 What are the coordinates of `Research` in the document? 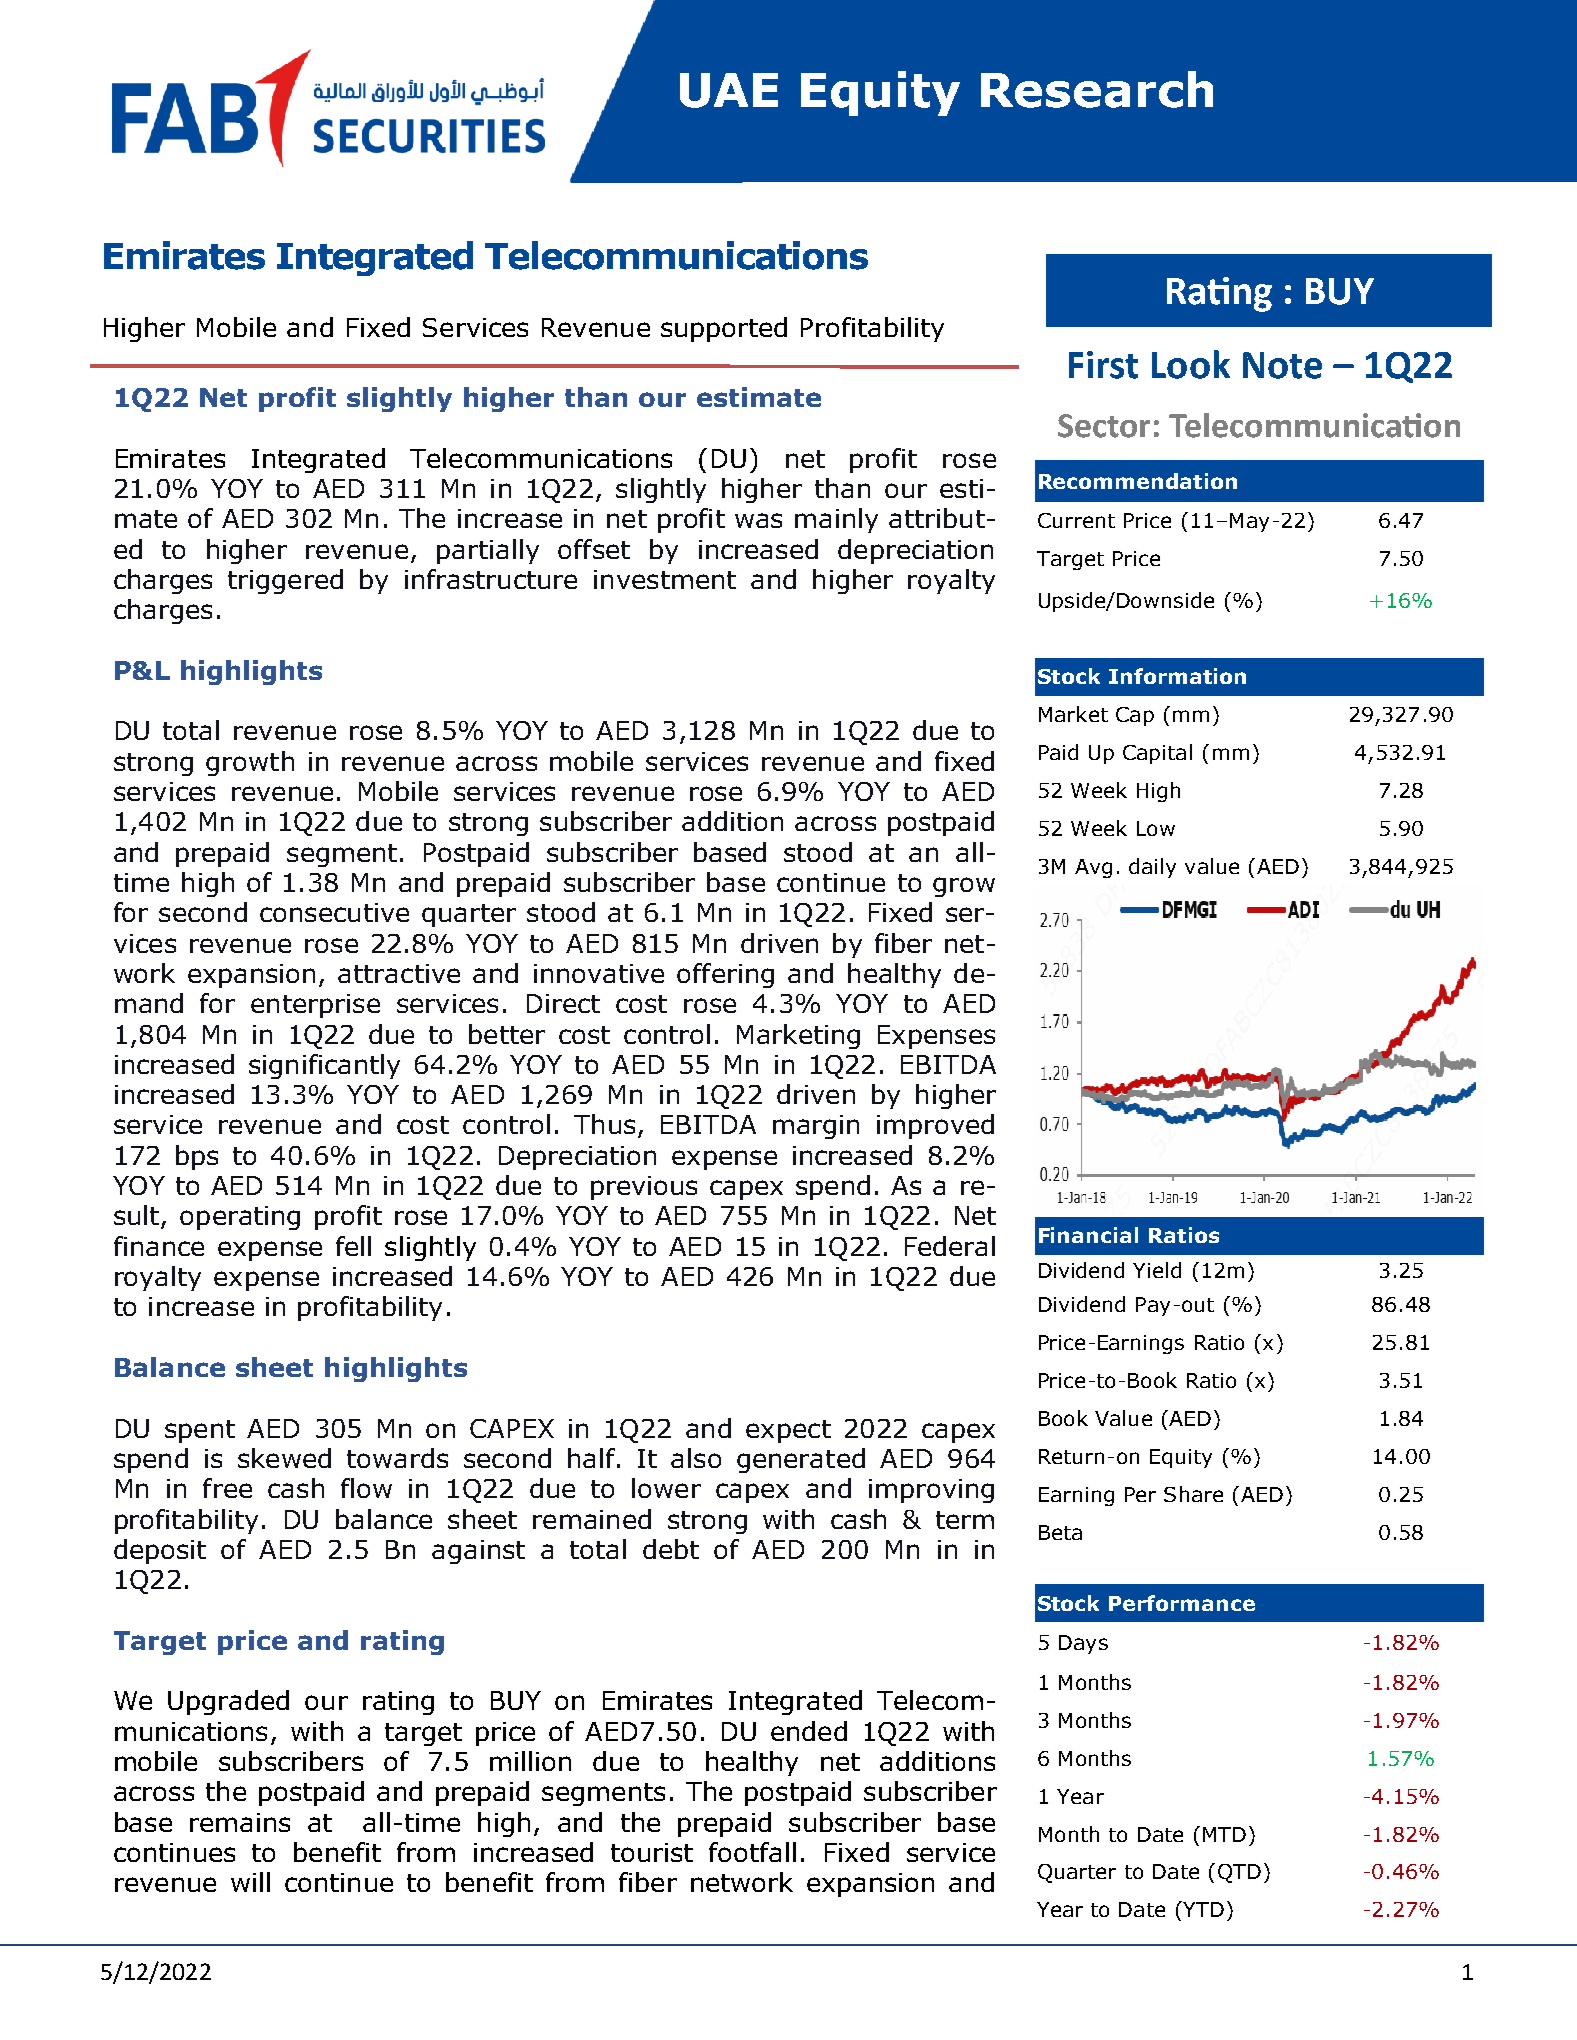 It's located at (1097, 89).
